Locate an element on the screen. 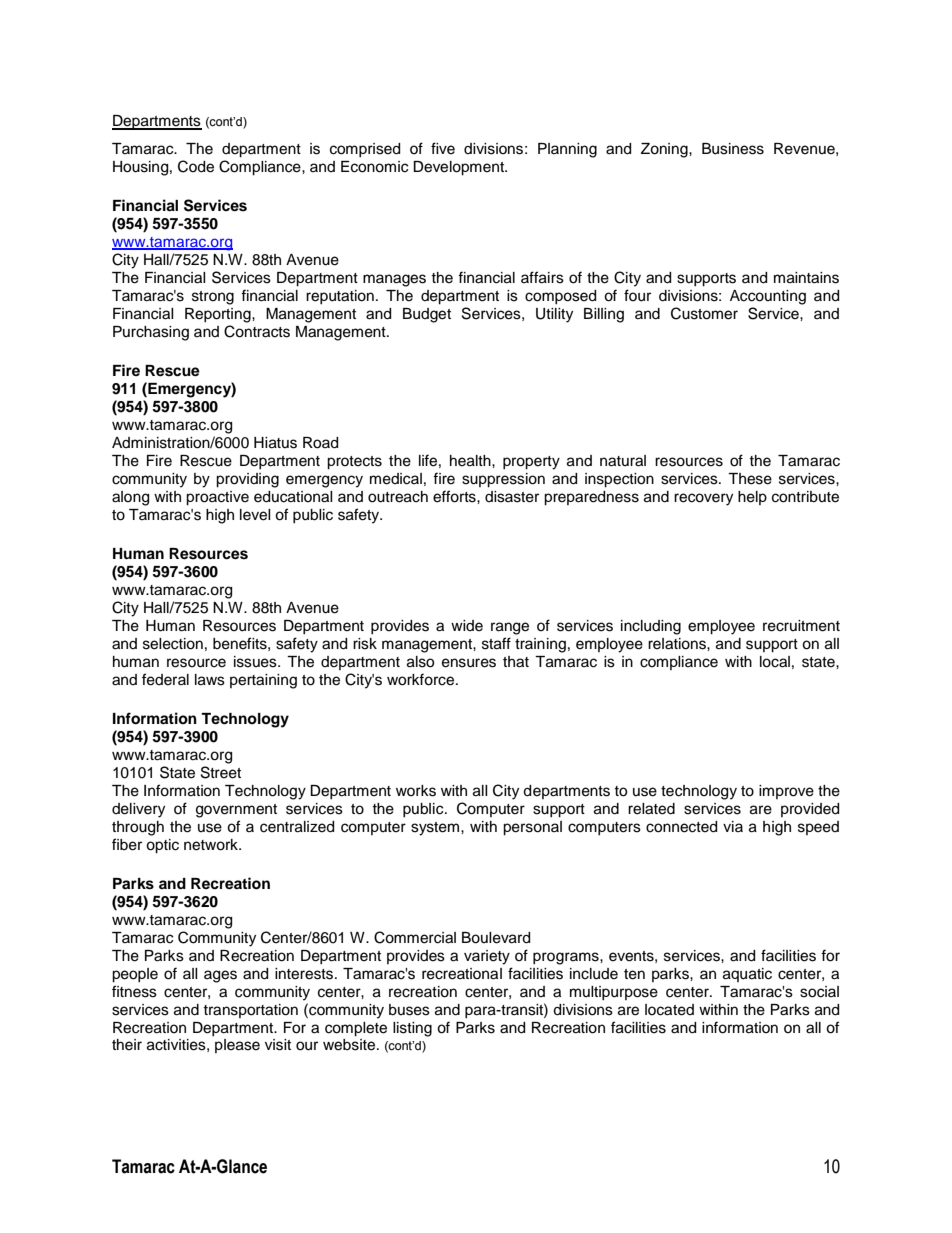 Image resolution: width=952 pixels, height=1233 pixels. wide is located at coordinates (467, 626).
